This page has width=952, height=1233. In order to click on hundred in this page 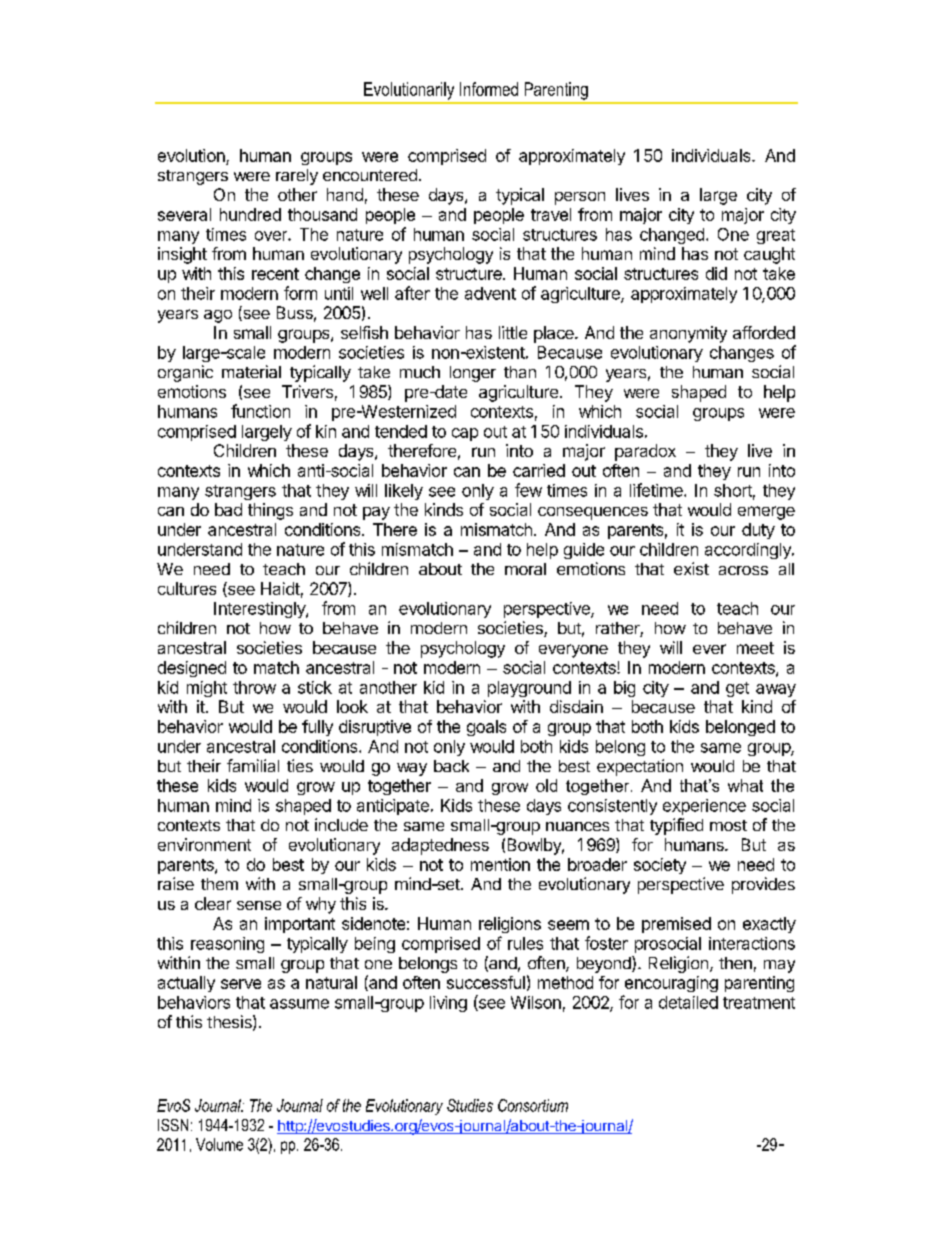, I will do `click(250, 214)`.
